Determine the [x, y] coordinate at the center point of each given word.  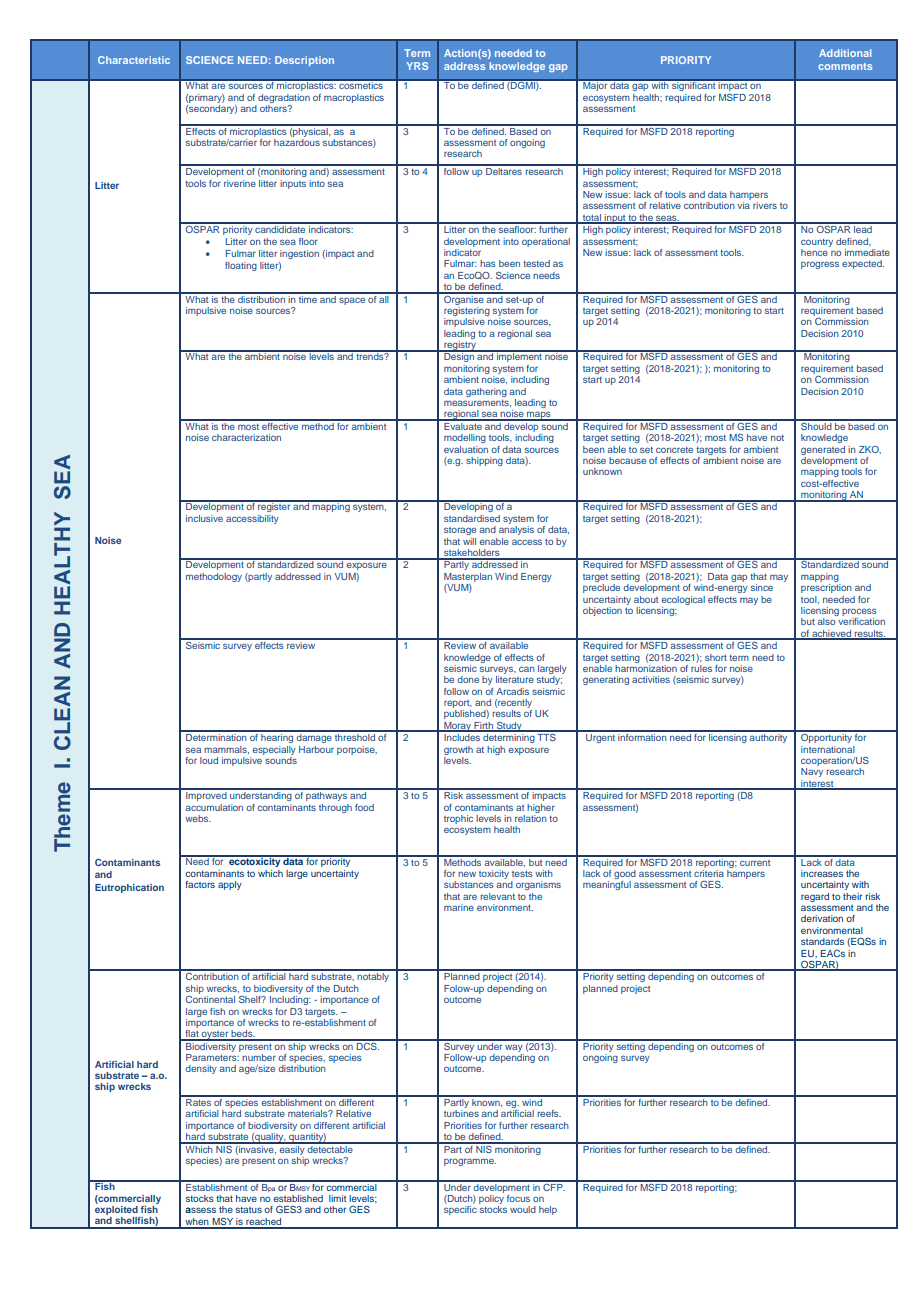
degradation [284, 98]
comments [845, 66]
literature [515, 679]
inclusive [204, 518]
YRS [417, 66]
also [826, 621]
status [249, 1209]
